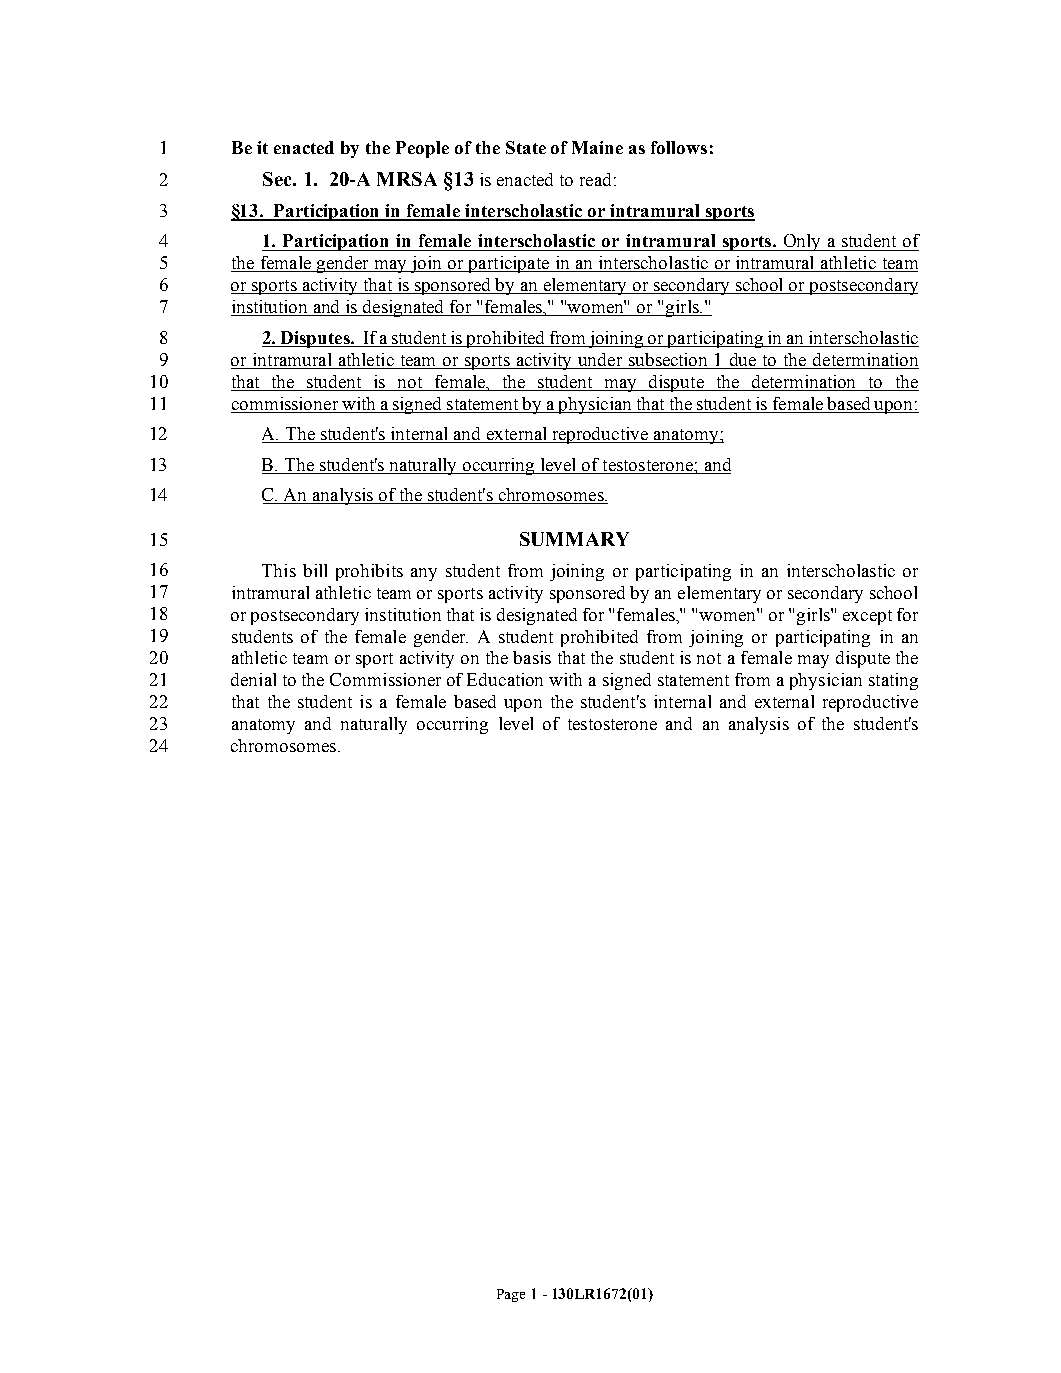  Describe the element at coordinates (743, 361) in the screenshot. I see `due` at that location.
